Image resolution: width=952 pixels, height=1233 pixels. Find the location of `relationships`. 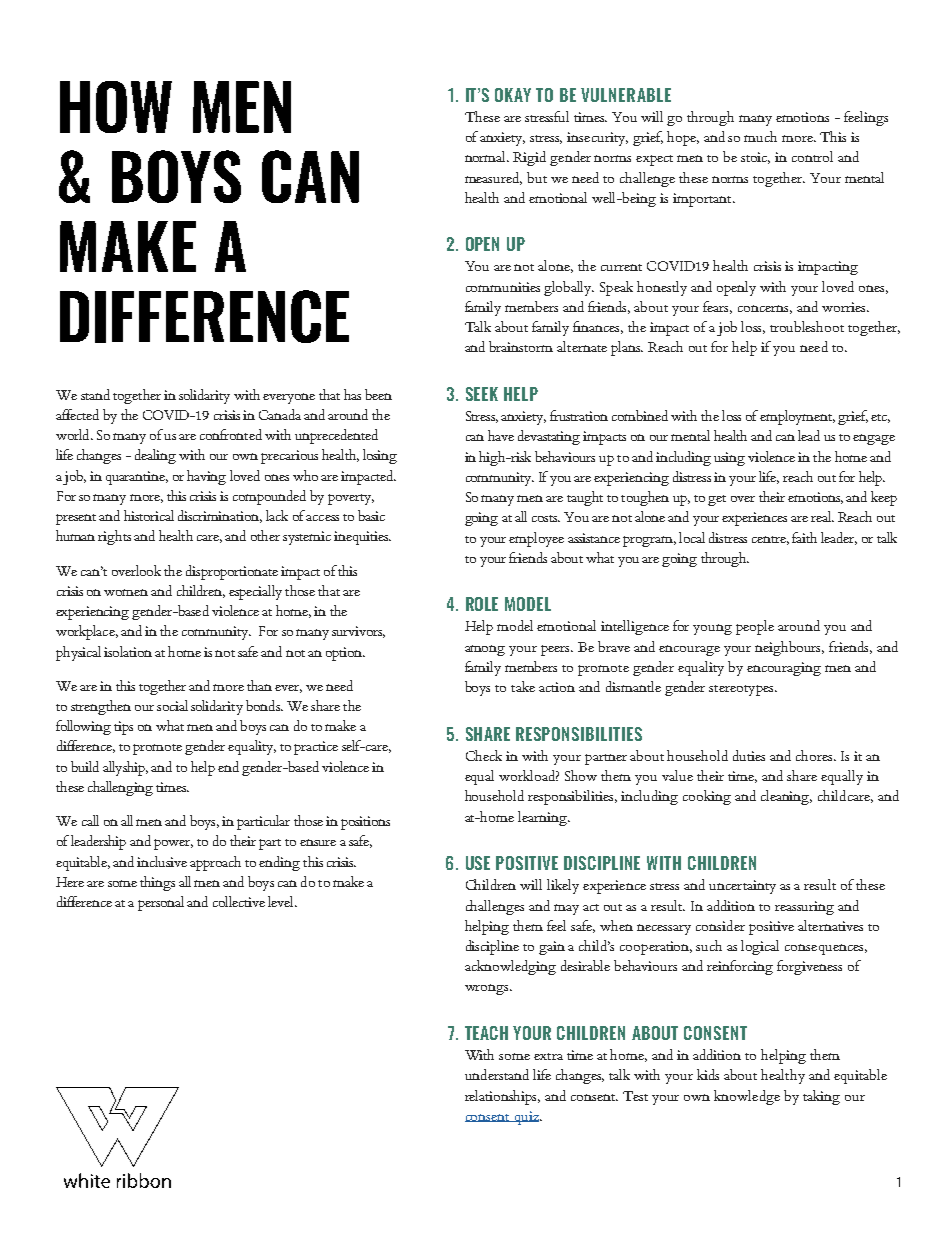

relationships is located at coordinates (502, 1097).
